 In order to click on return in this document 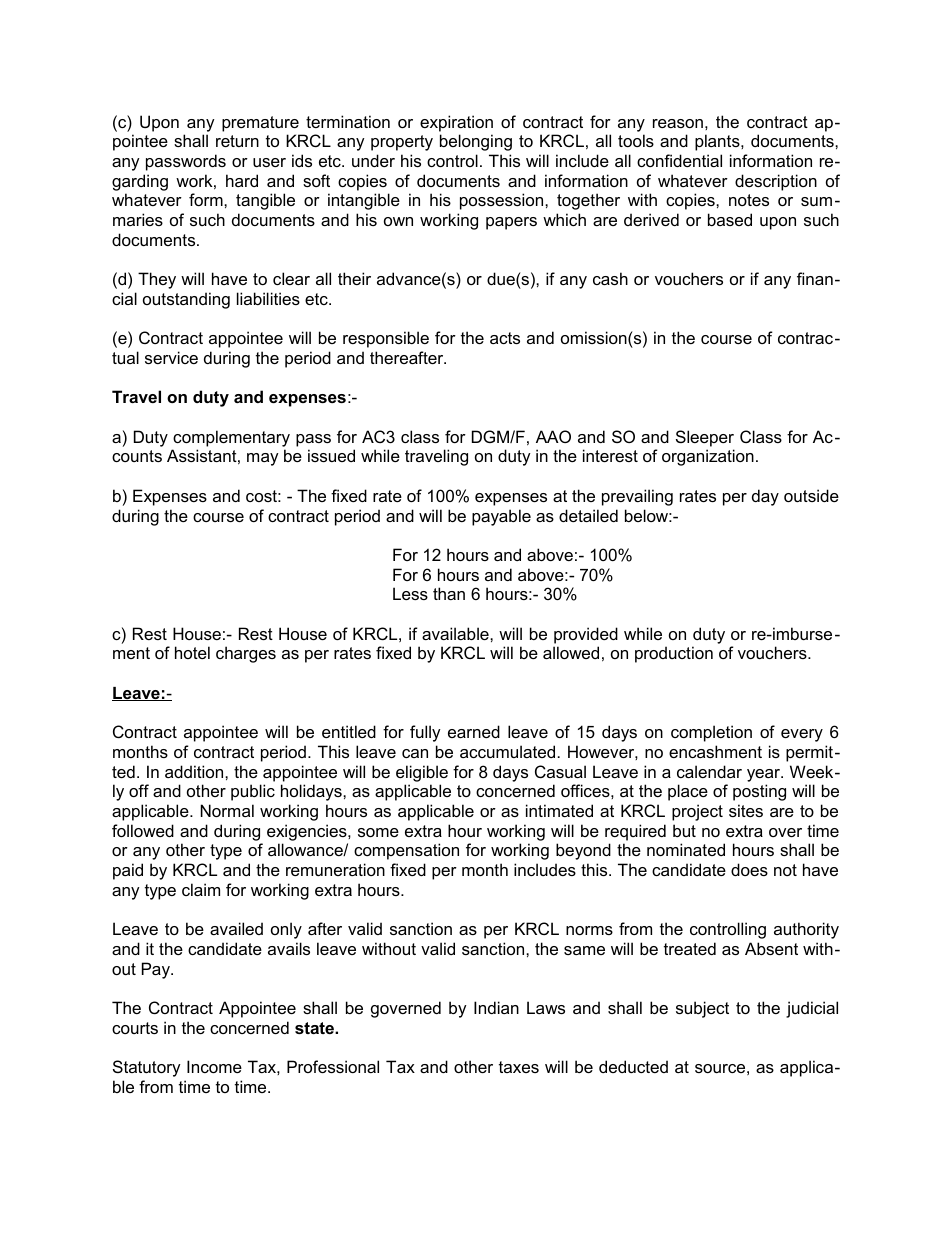, I will do `click(237, 141)`.
